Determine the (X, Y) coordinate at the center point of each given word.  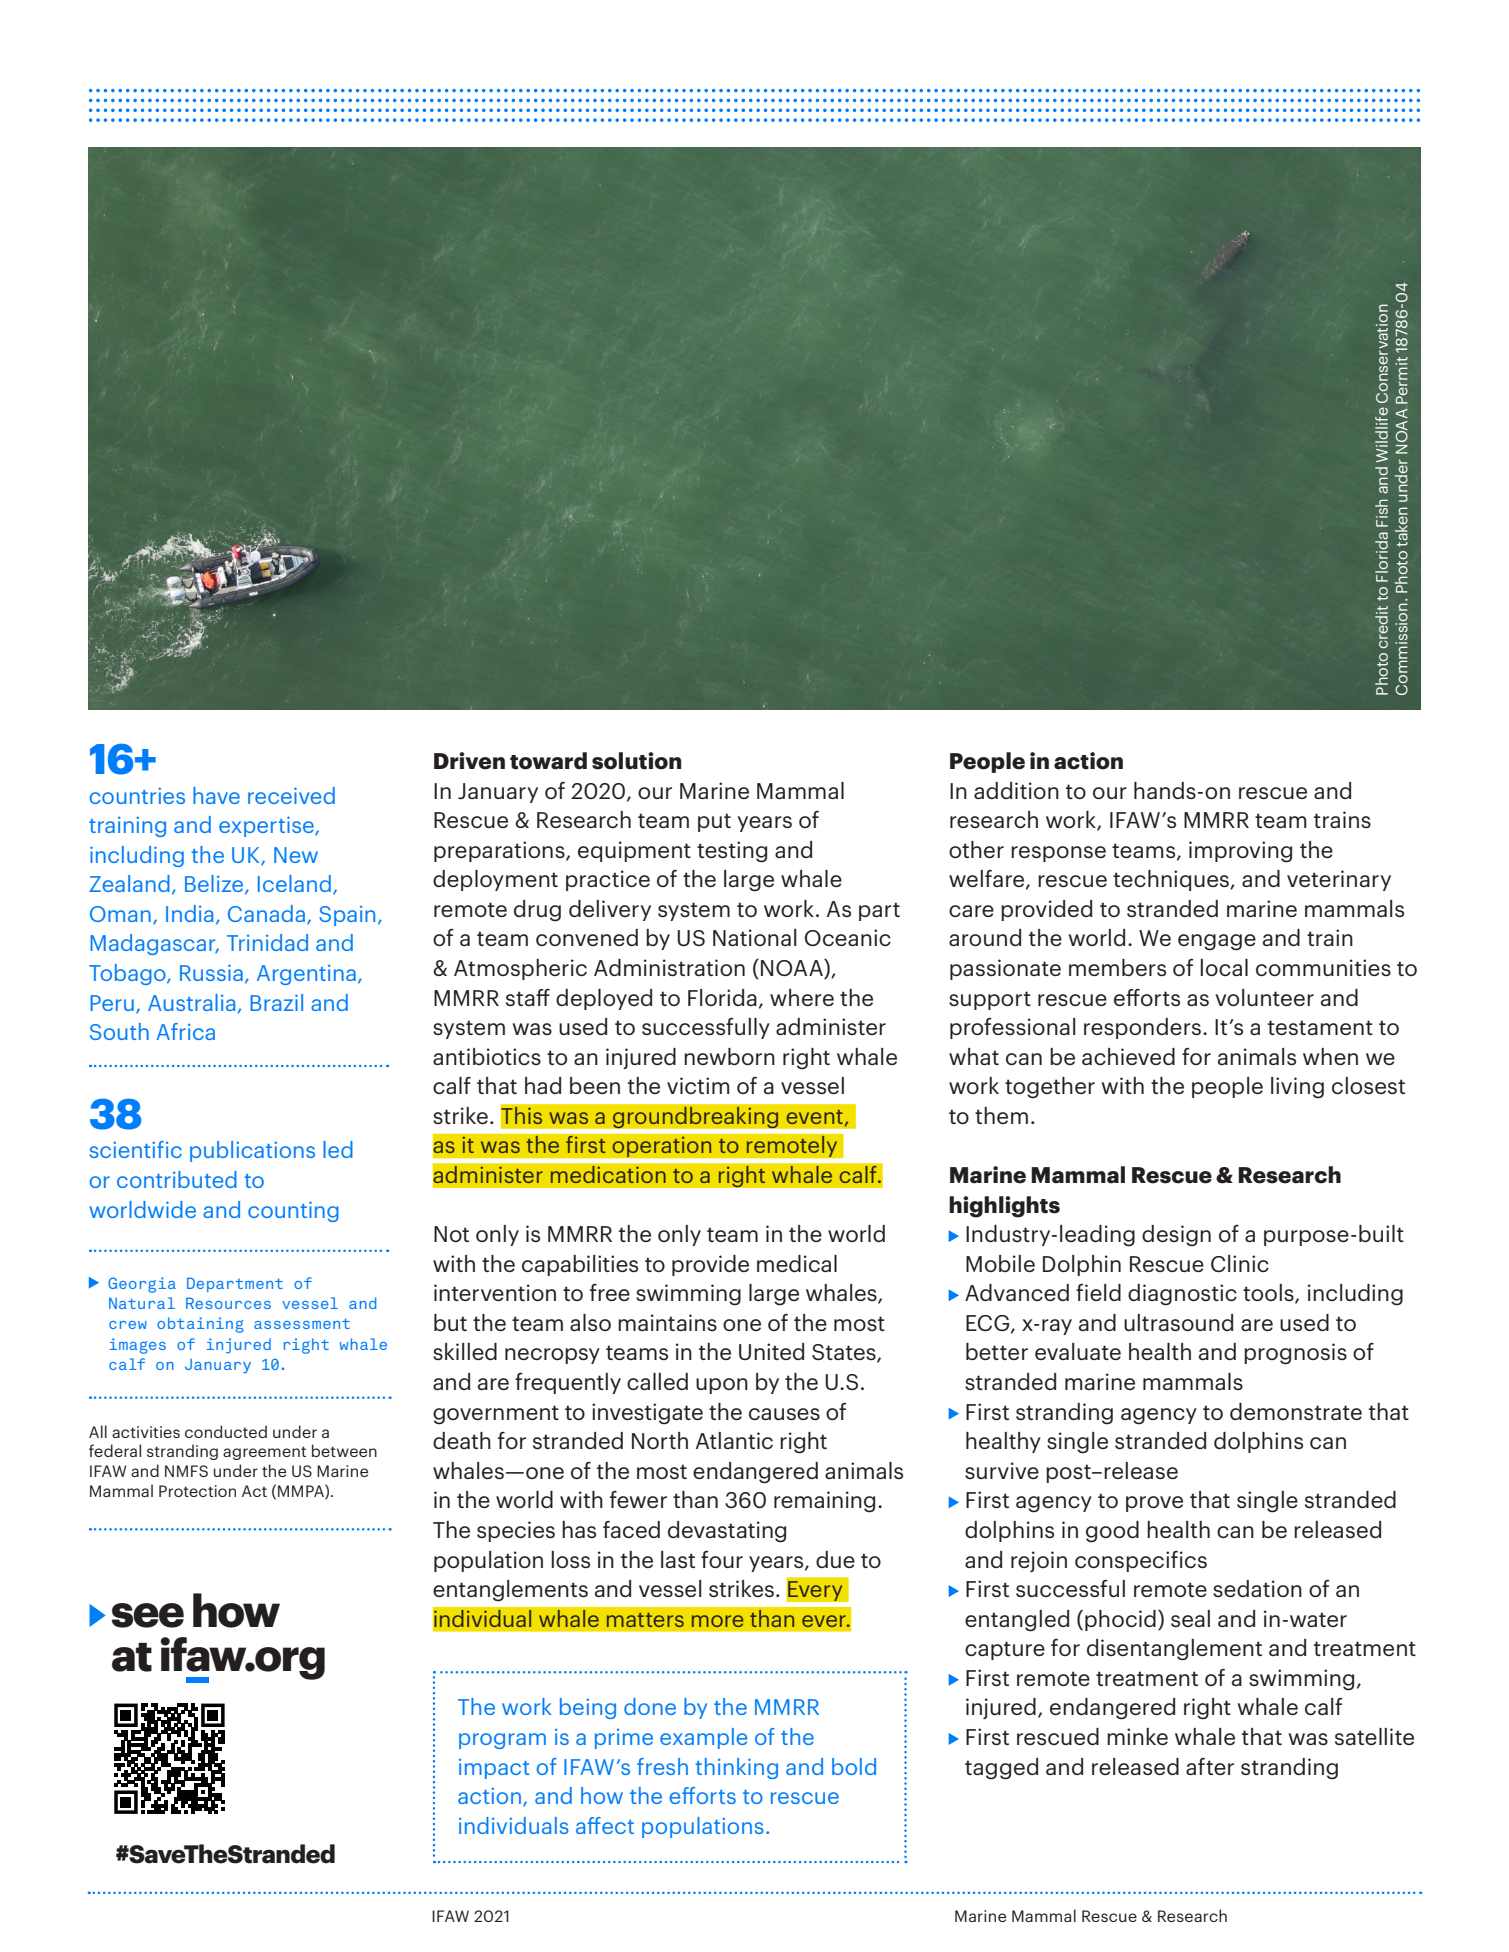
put (714, 822)
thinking (736, 1768)
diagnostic (1182, 1295)
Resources (228, 1303)
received (291, 795)
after (1210, 1766)
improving (1240, 852)
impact (494, 1769)
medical (797, 1263)
